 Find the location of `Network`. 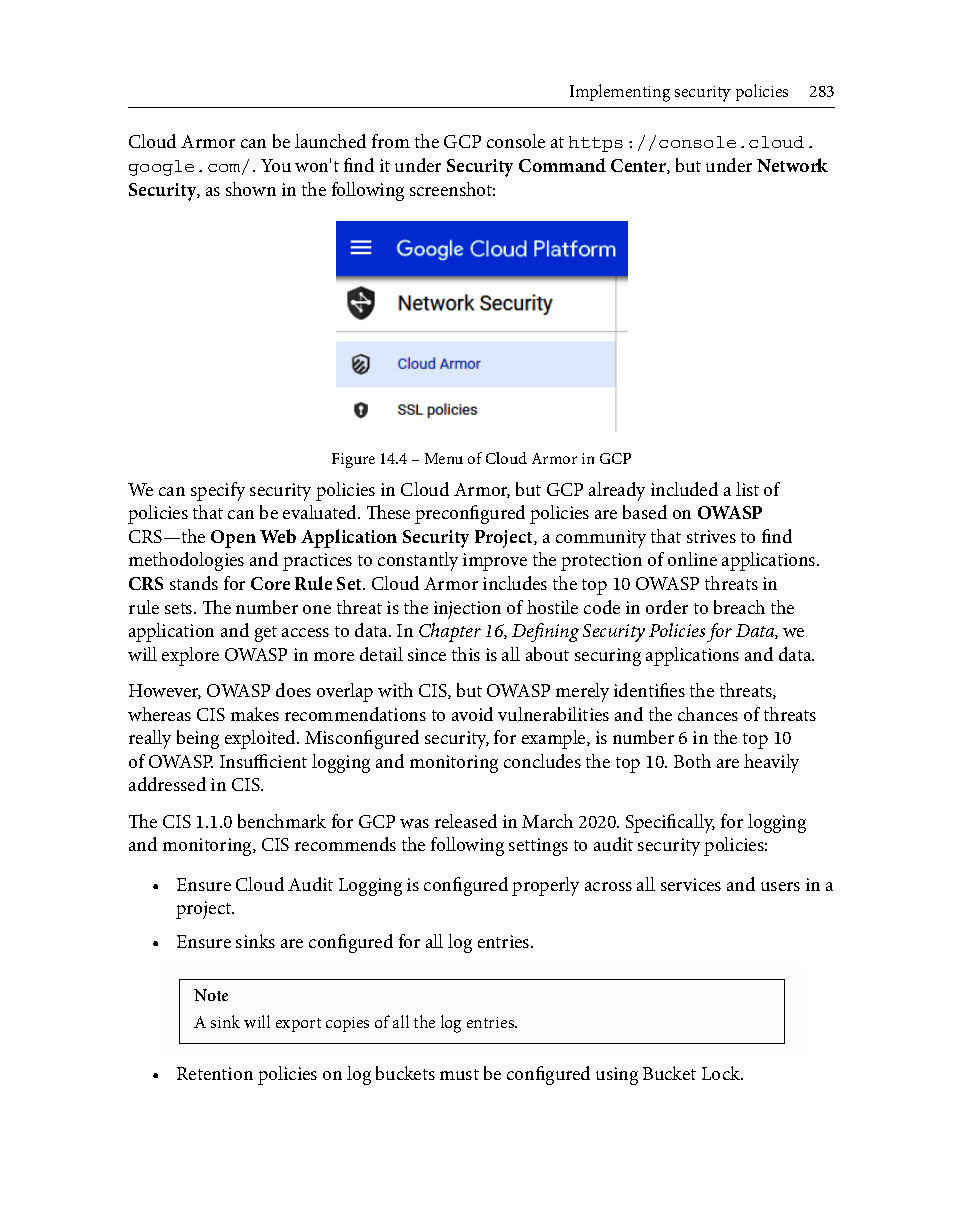

Network is located at coordinates (792, 165).
